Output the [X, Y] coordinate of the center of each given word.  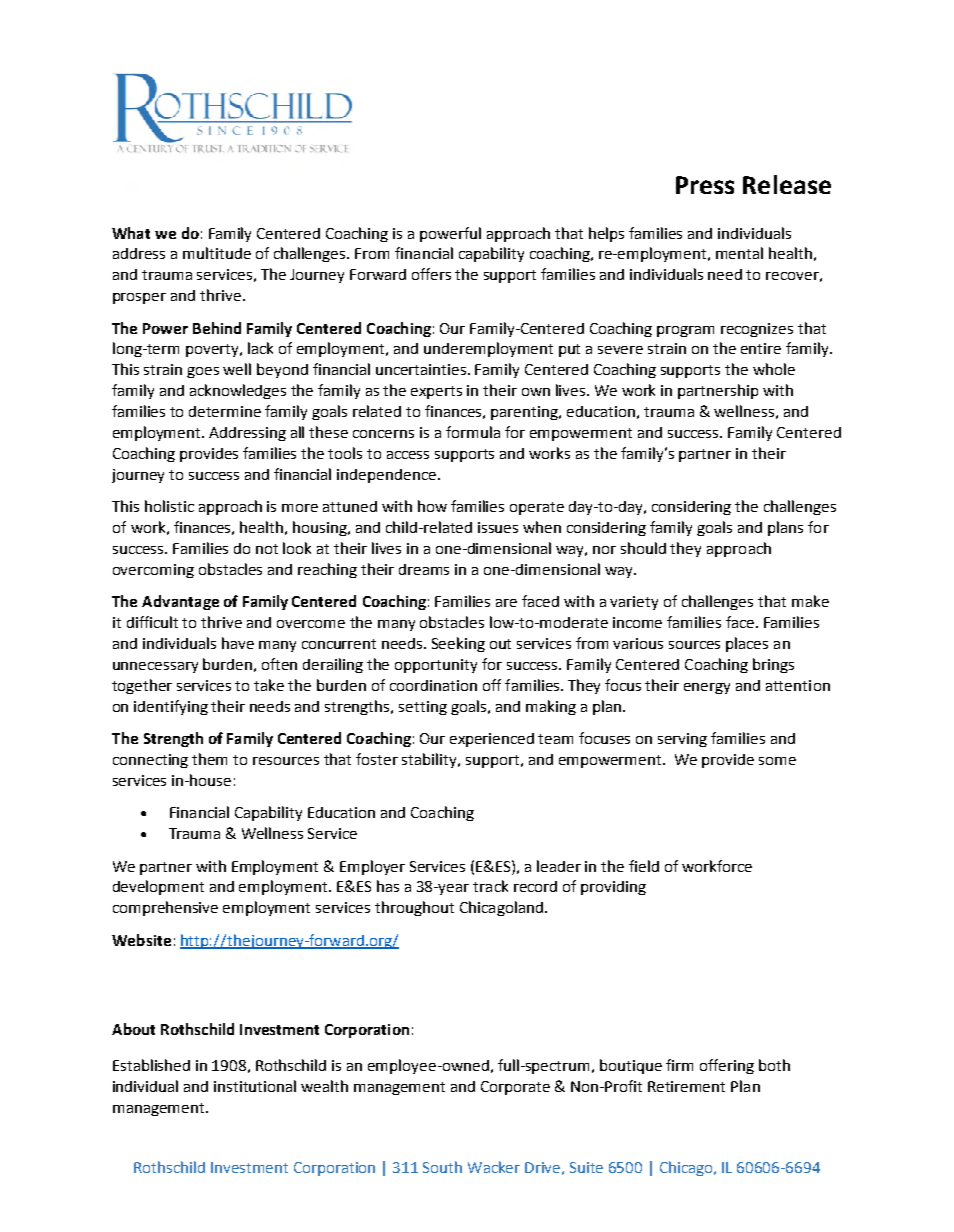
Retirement [686, 1086]
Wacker [494, 1167]
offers [431, 274]
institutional [255, 1086]
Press [705, 185]
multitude [217, 253]
